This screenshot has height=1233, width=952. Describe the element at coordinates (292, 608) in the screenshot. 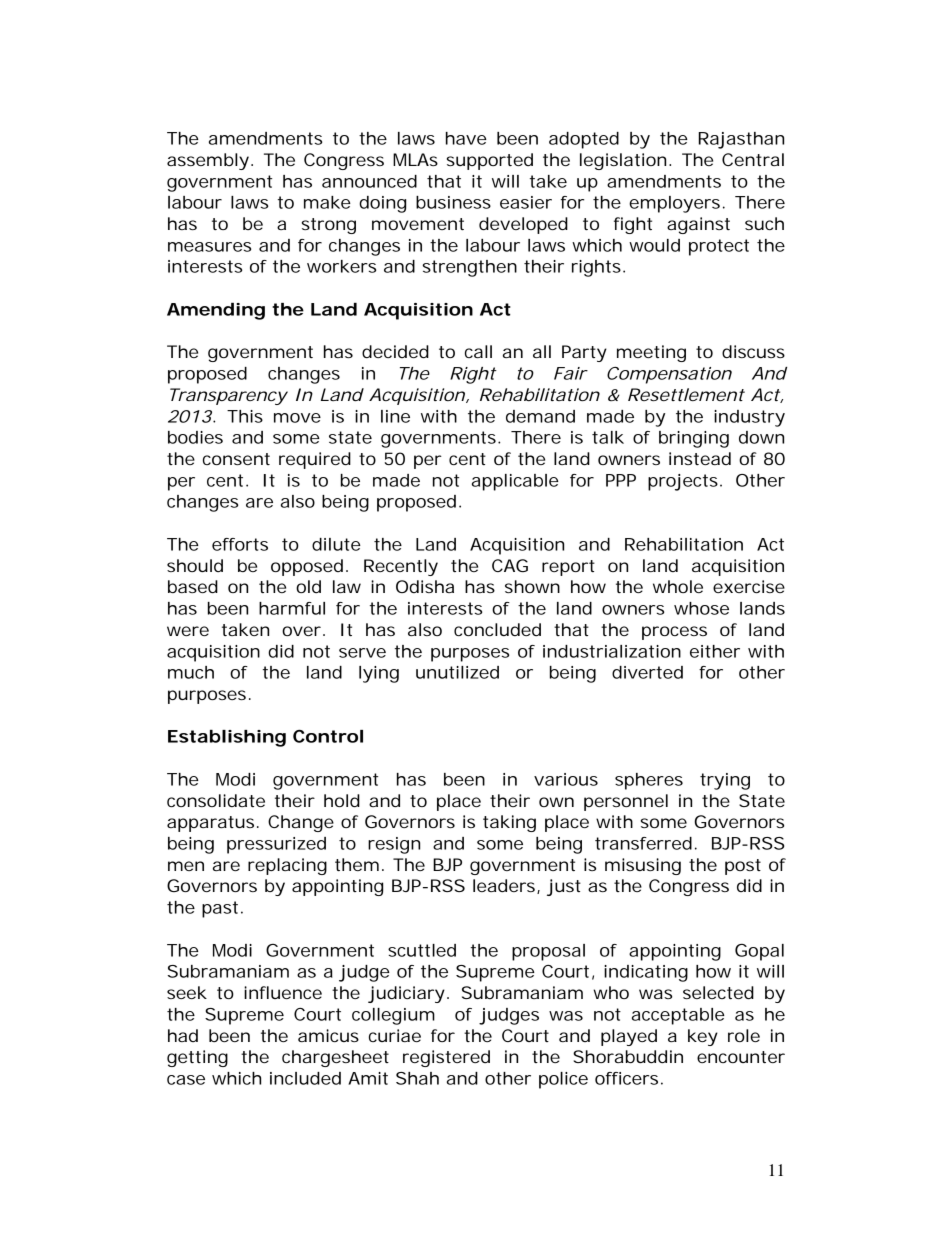

I see `harmful` at that location.
